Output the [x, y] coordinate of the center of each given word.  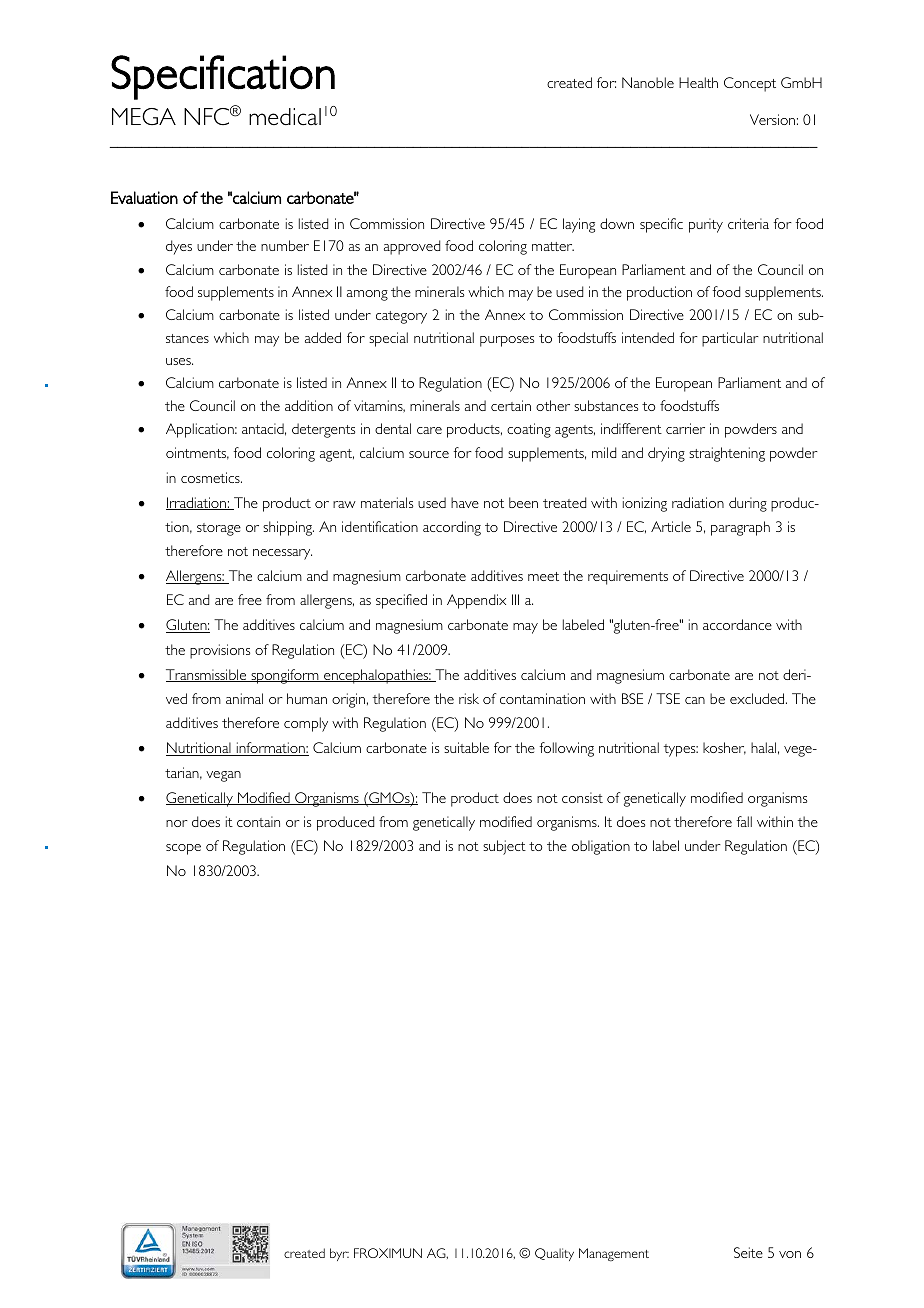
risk [469, 698]
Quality [554, 1254]
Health [698, 82]
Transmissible [207, 675]
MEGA [144, 116]
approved [412, 247]
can [695, 700]
